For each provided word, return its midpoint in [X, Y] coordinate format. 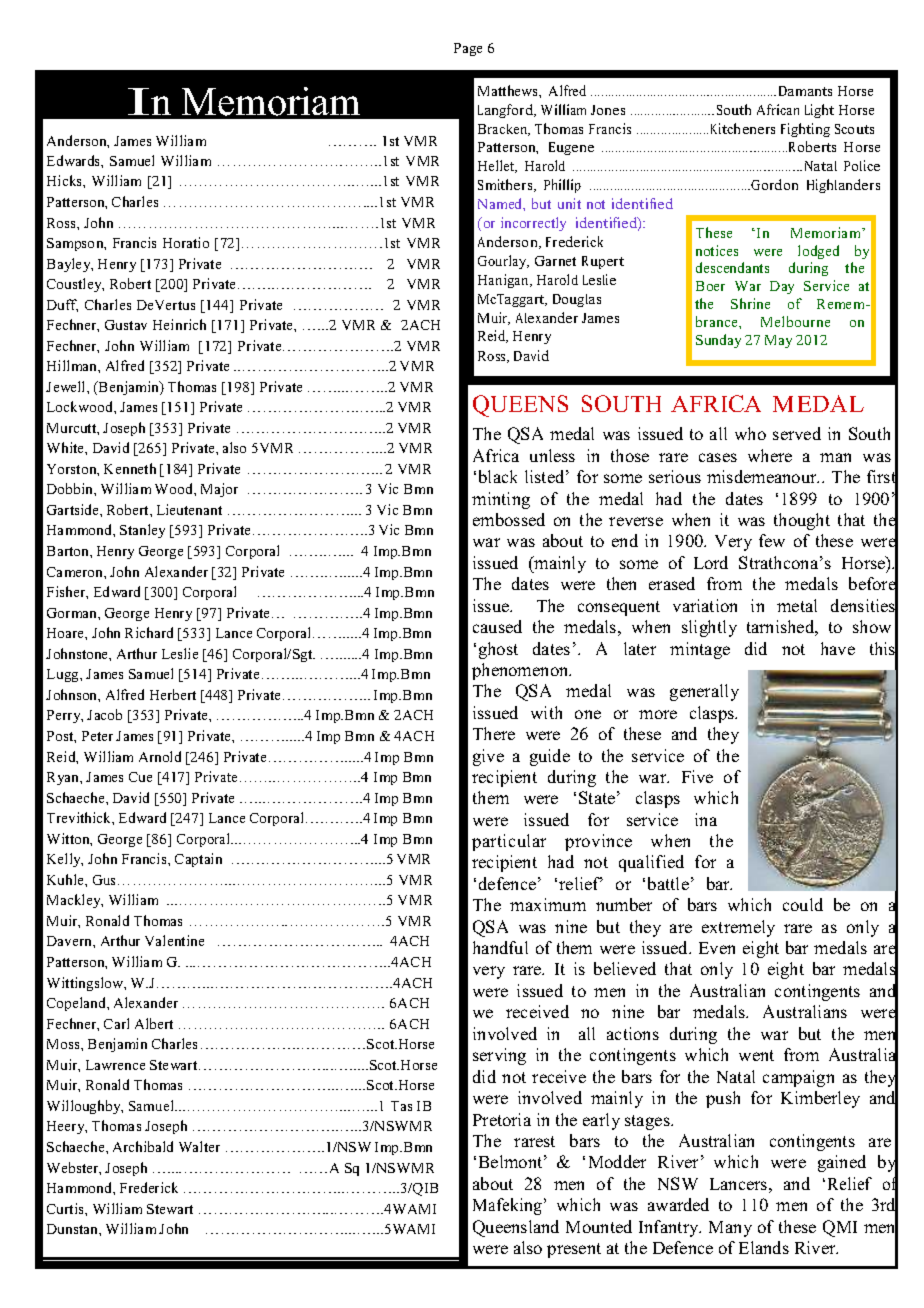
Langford [507, 111]
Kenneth [130, 468]
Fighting [805, 130]
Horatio [186, 242]
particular [509, 842]
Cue [140, 777]
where [770, 455]
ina [706, 819]
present [574, 1250]
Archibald [143, 1146]
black [498, 476]
